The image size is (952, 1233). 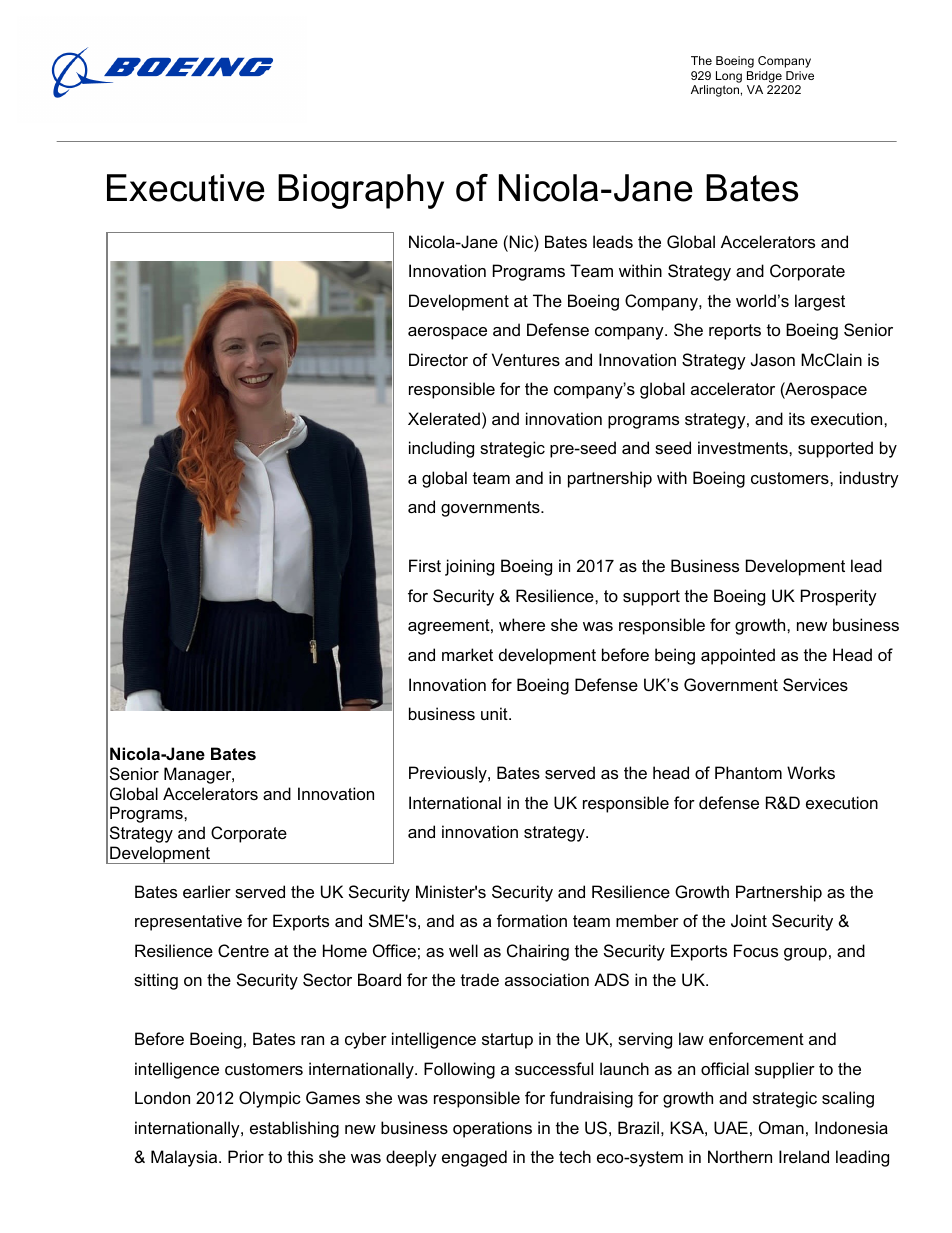 What do you see at coordinates (765, 78) in the screenshot?
I see `Bridge` at bounding box center [765, 78].
